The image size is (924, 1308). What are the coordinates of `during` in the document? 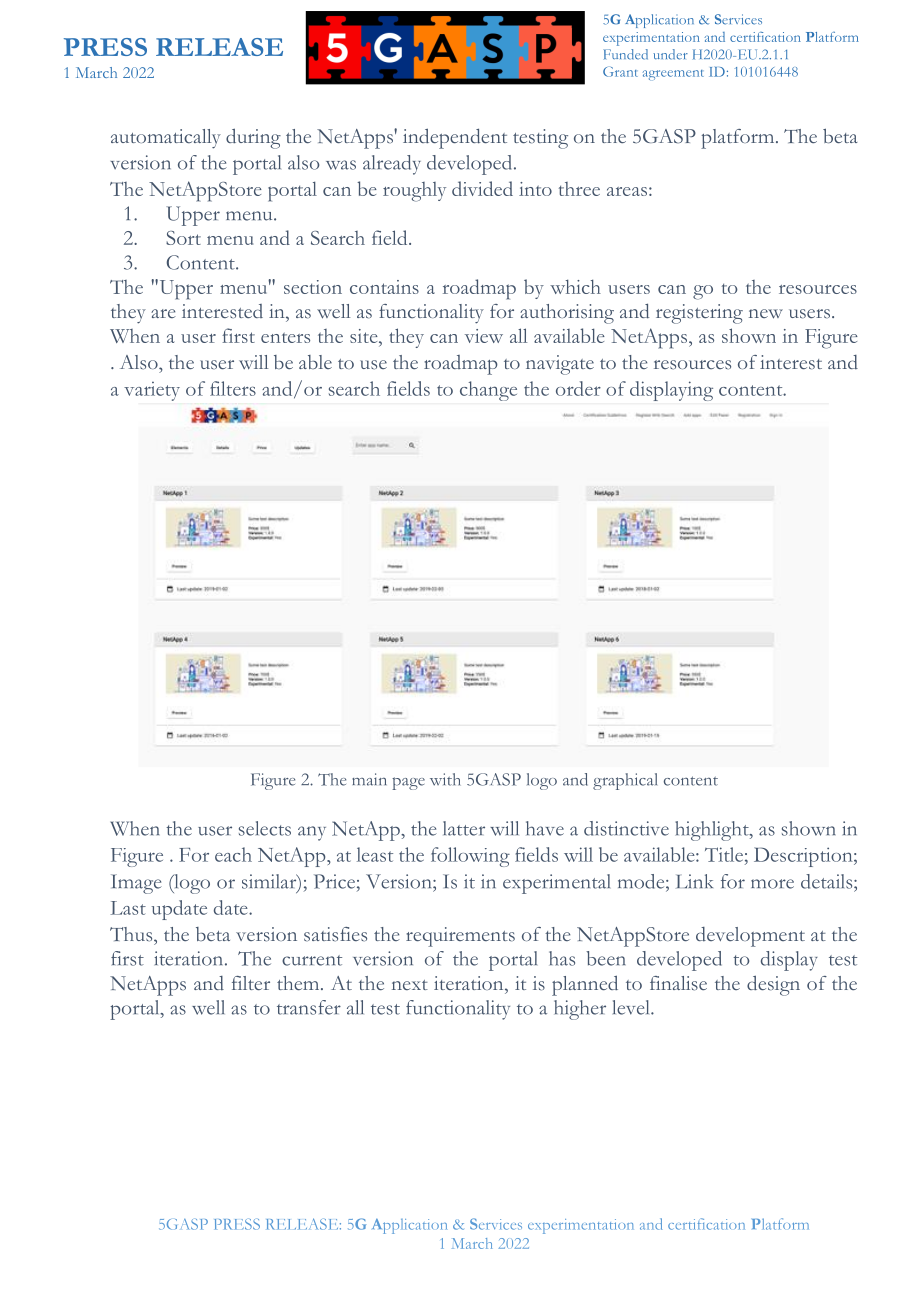 It's located at (253, 138).
